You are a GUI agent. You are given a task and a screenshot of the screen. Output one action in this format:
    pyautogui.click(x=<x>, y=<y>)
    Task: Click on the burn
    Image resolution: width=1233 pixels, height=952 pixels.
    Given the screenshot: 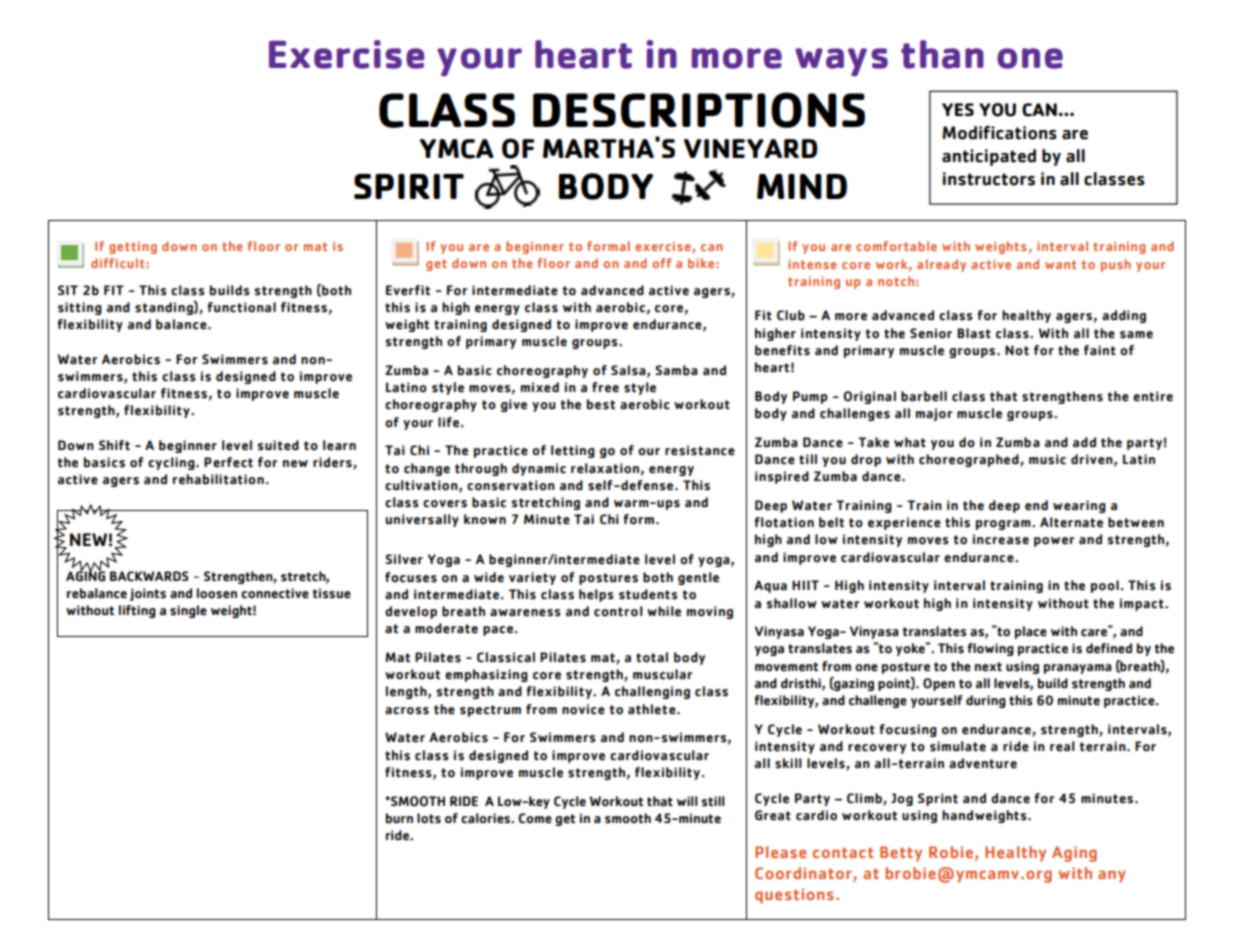 What is the action you would take?
    pyautogui.click(x=399, y=818)
